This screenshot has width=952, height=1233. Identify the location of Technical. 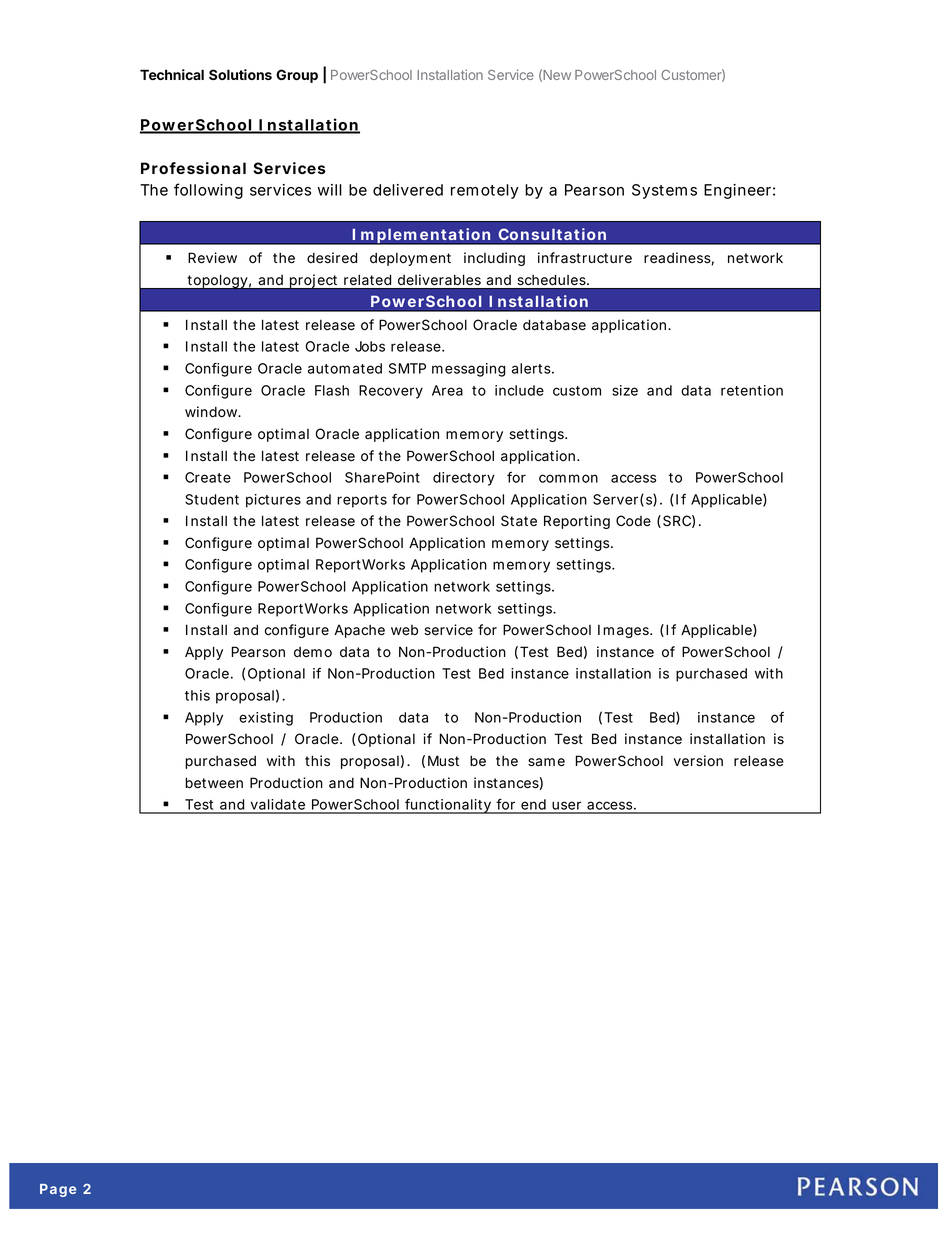
(172, 74).
